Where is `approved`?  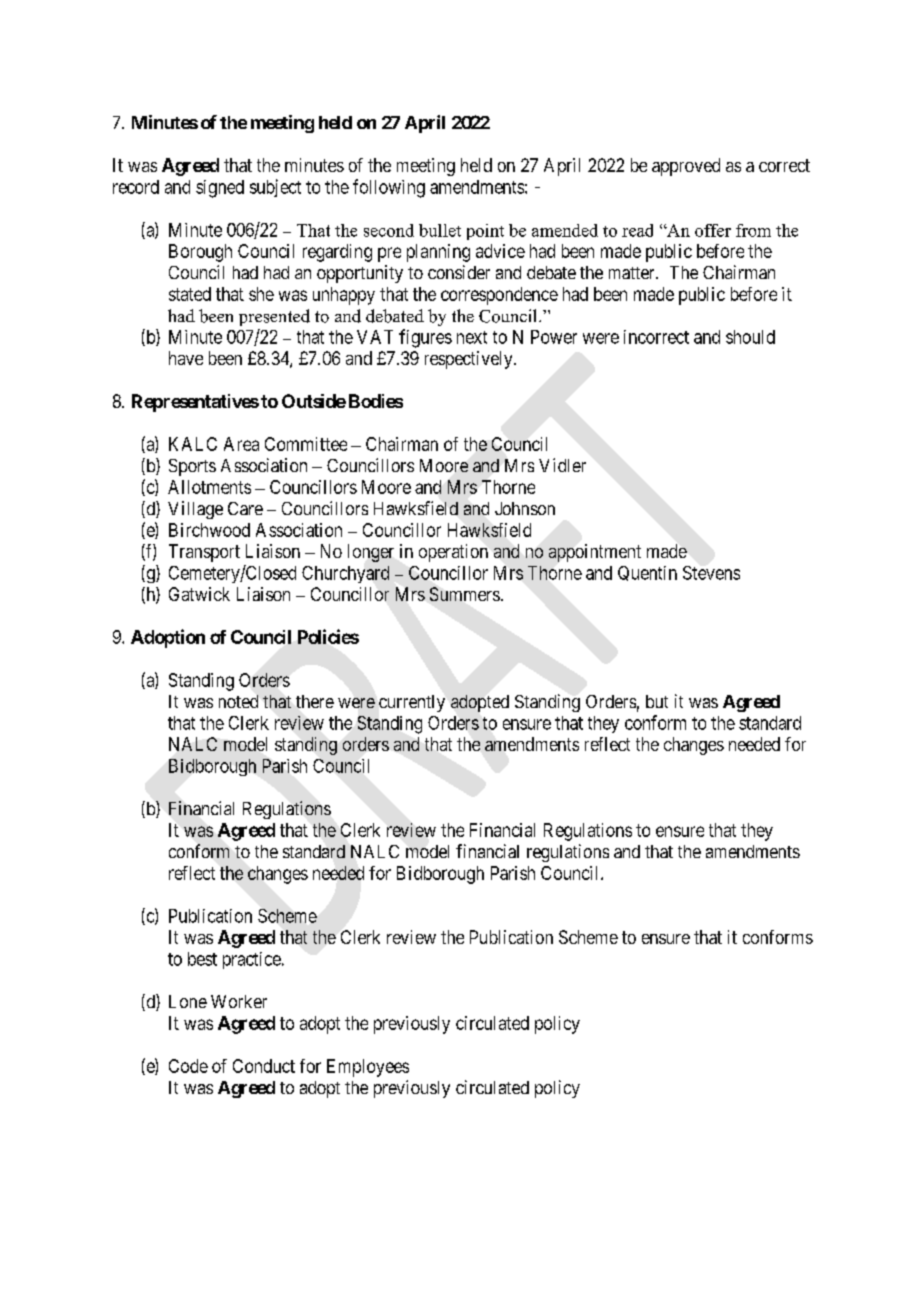 approved is located at coordinates (686, 167).
